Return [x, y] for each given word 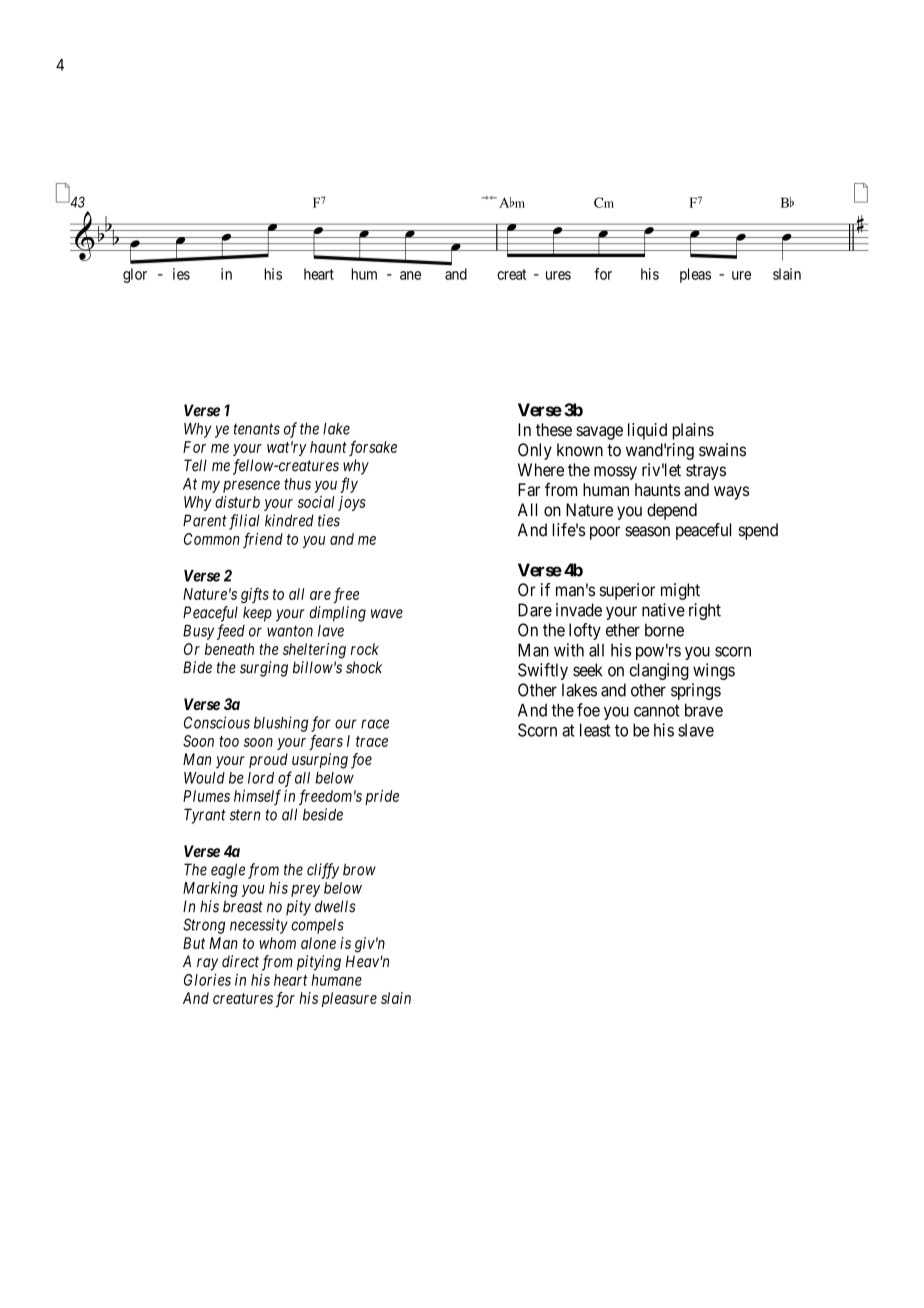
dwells [335, 906]
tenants [256, 429]
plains [693, 431]
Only [535, 451]
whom [277, 943]
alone [318, 943]
